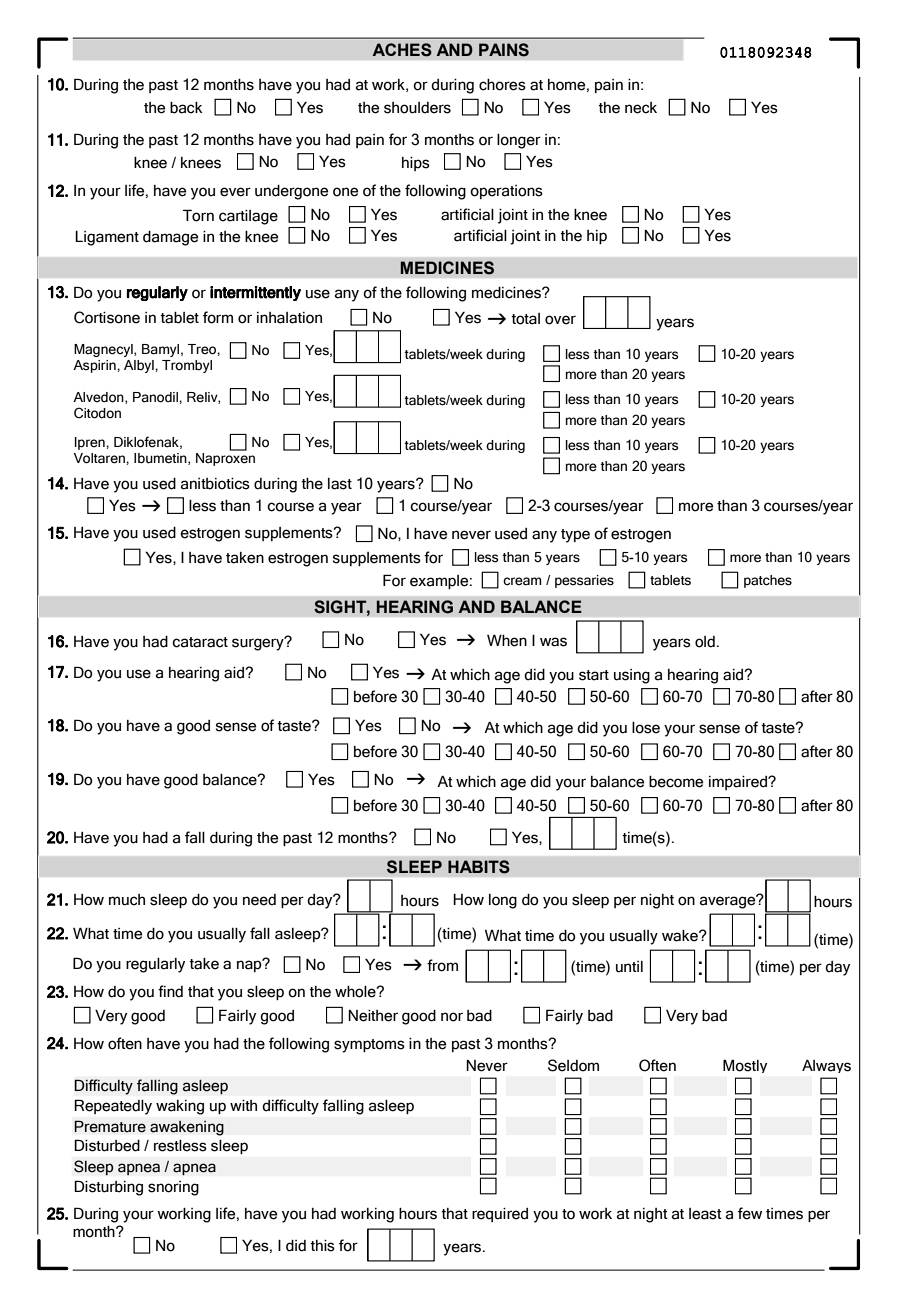 This screenshot has width=924, height=1308. Describe the element at coordinates (186, 108) in the screenshot. I see `back` at that location.
